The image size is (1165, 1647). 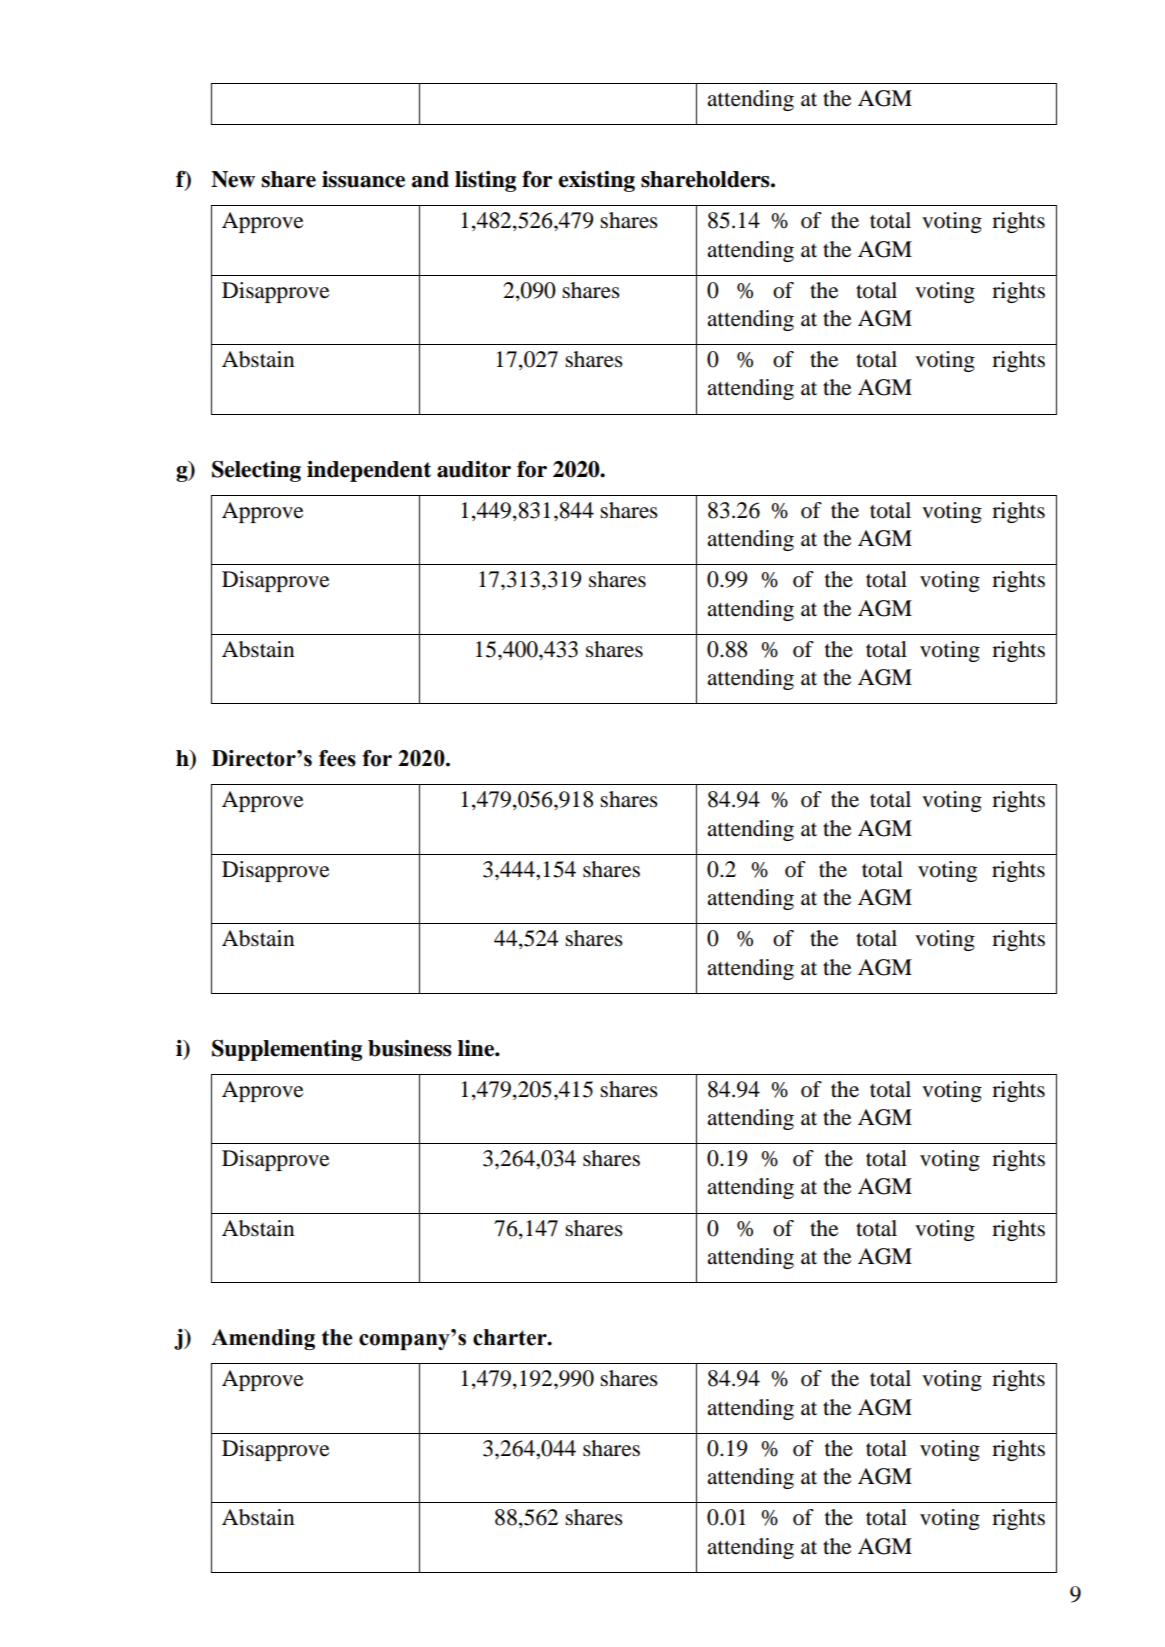 I want to click on existing, so click(x=597, y=181).
